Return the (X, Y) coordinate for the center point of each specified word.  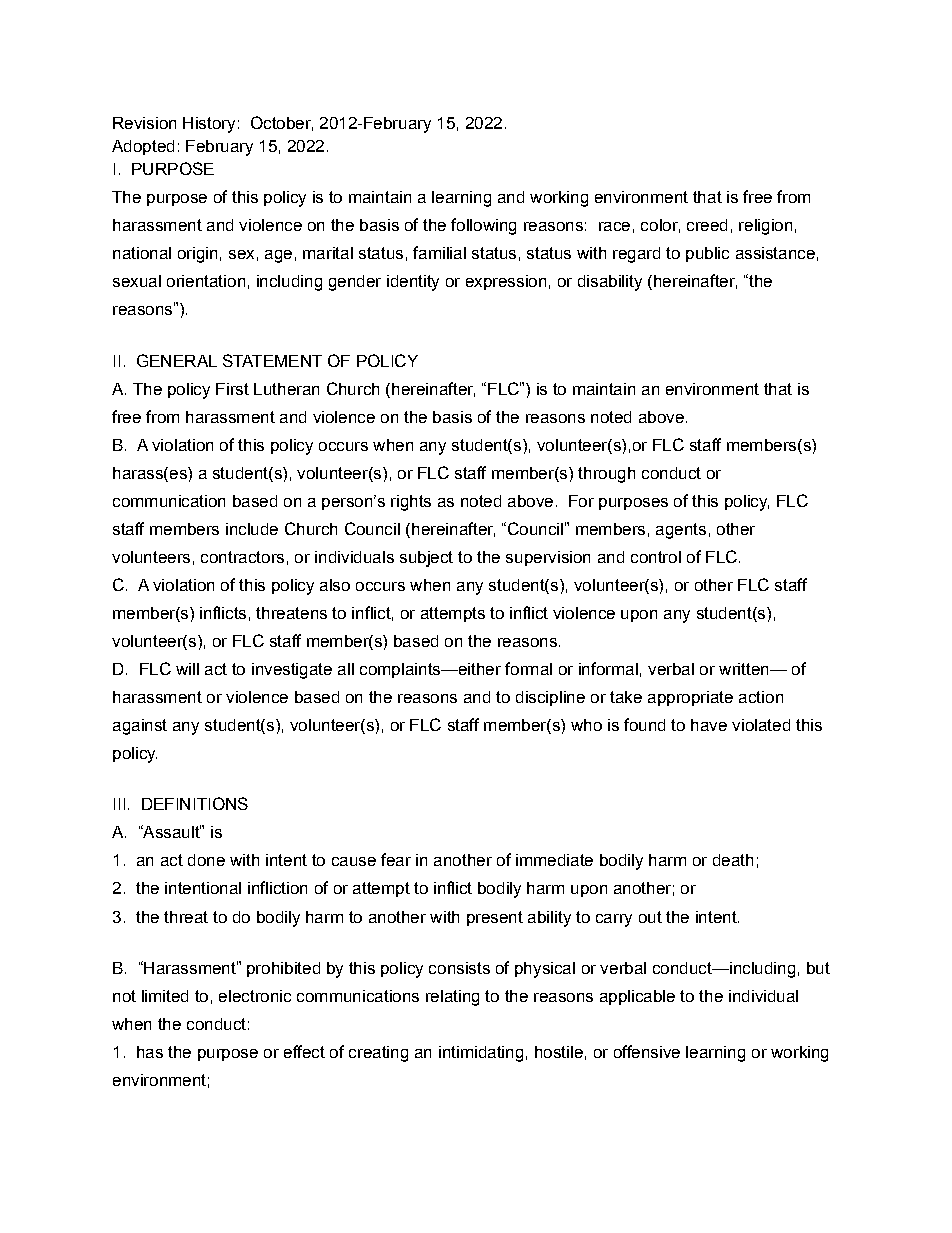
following (483, 226)
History (209, 125)
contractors (242, 557)
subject (426, 559)
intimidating (481, 1054)
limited (165, 996)
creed (707, 225)
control (656, 557)
